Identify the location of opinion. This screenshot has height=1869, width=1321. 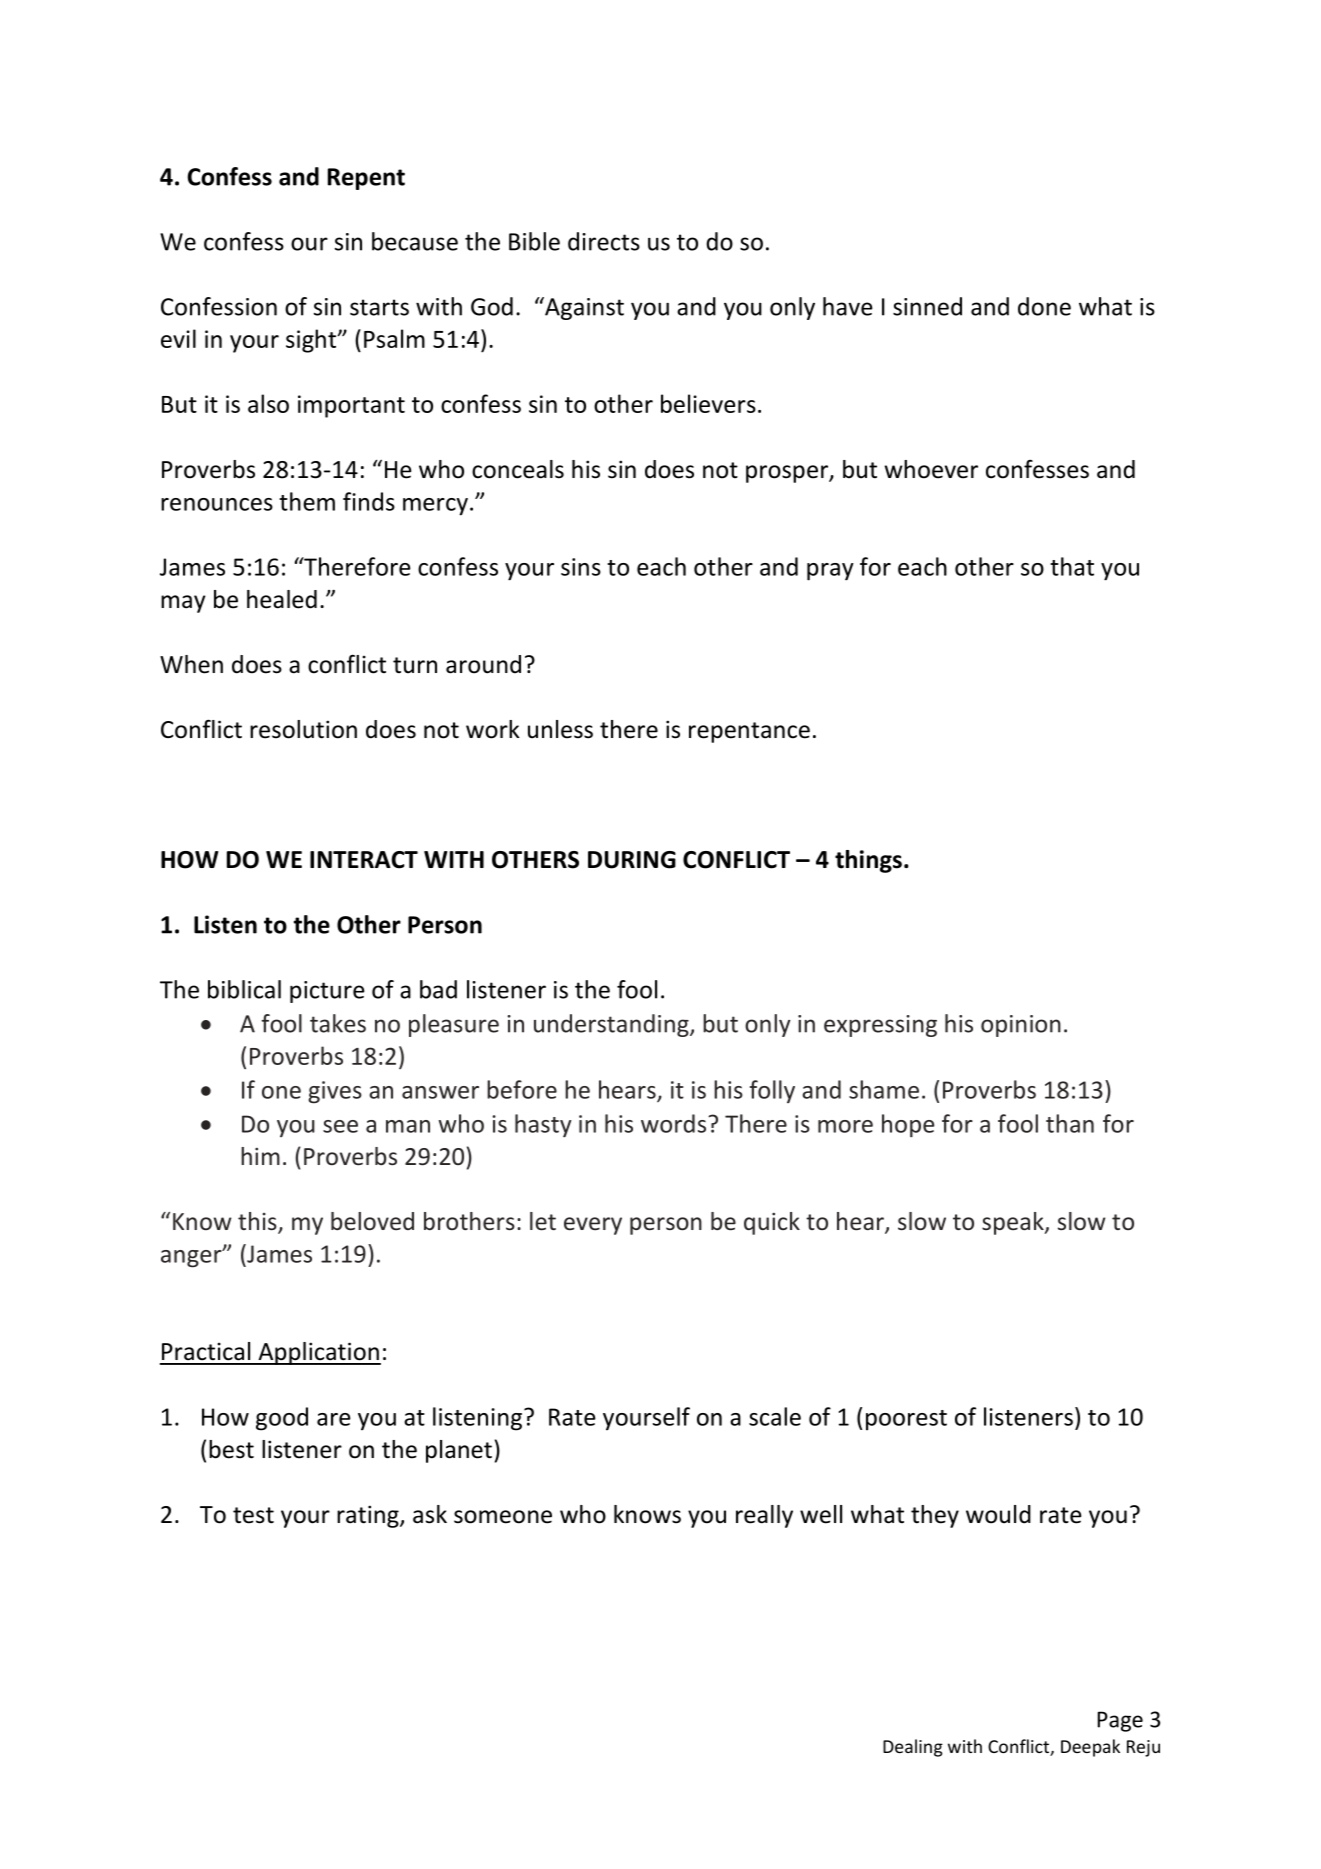
(1021, 1026).
